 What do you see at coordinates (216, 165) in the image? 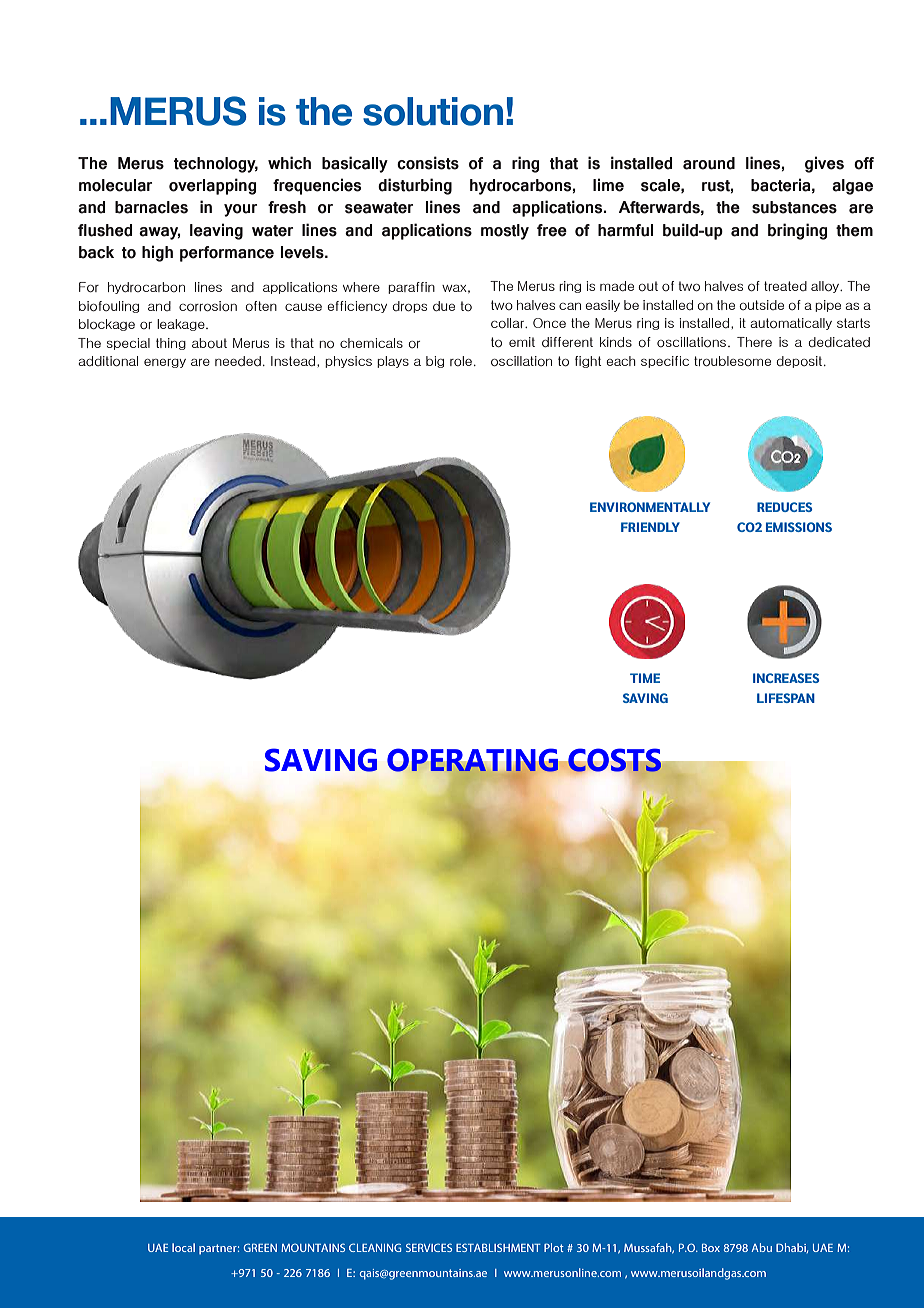
I see `technology` at bounding box center [216, 165].
